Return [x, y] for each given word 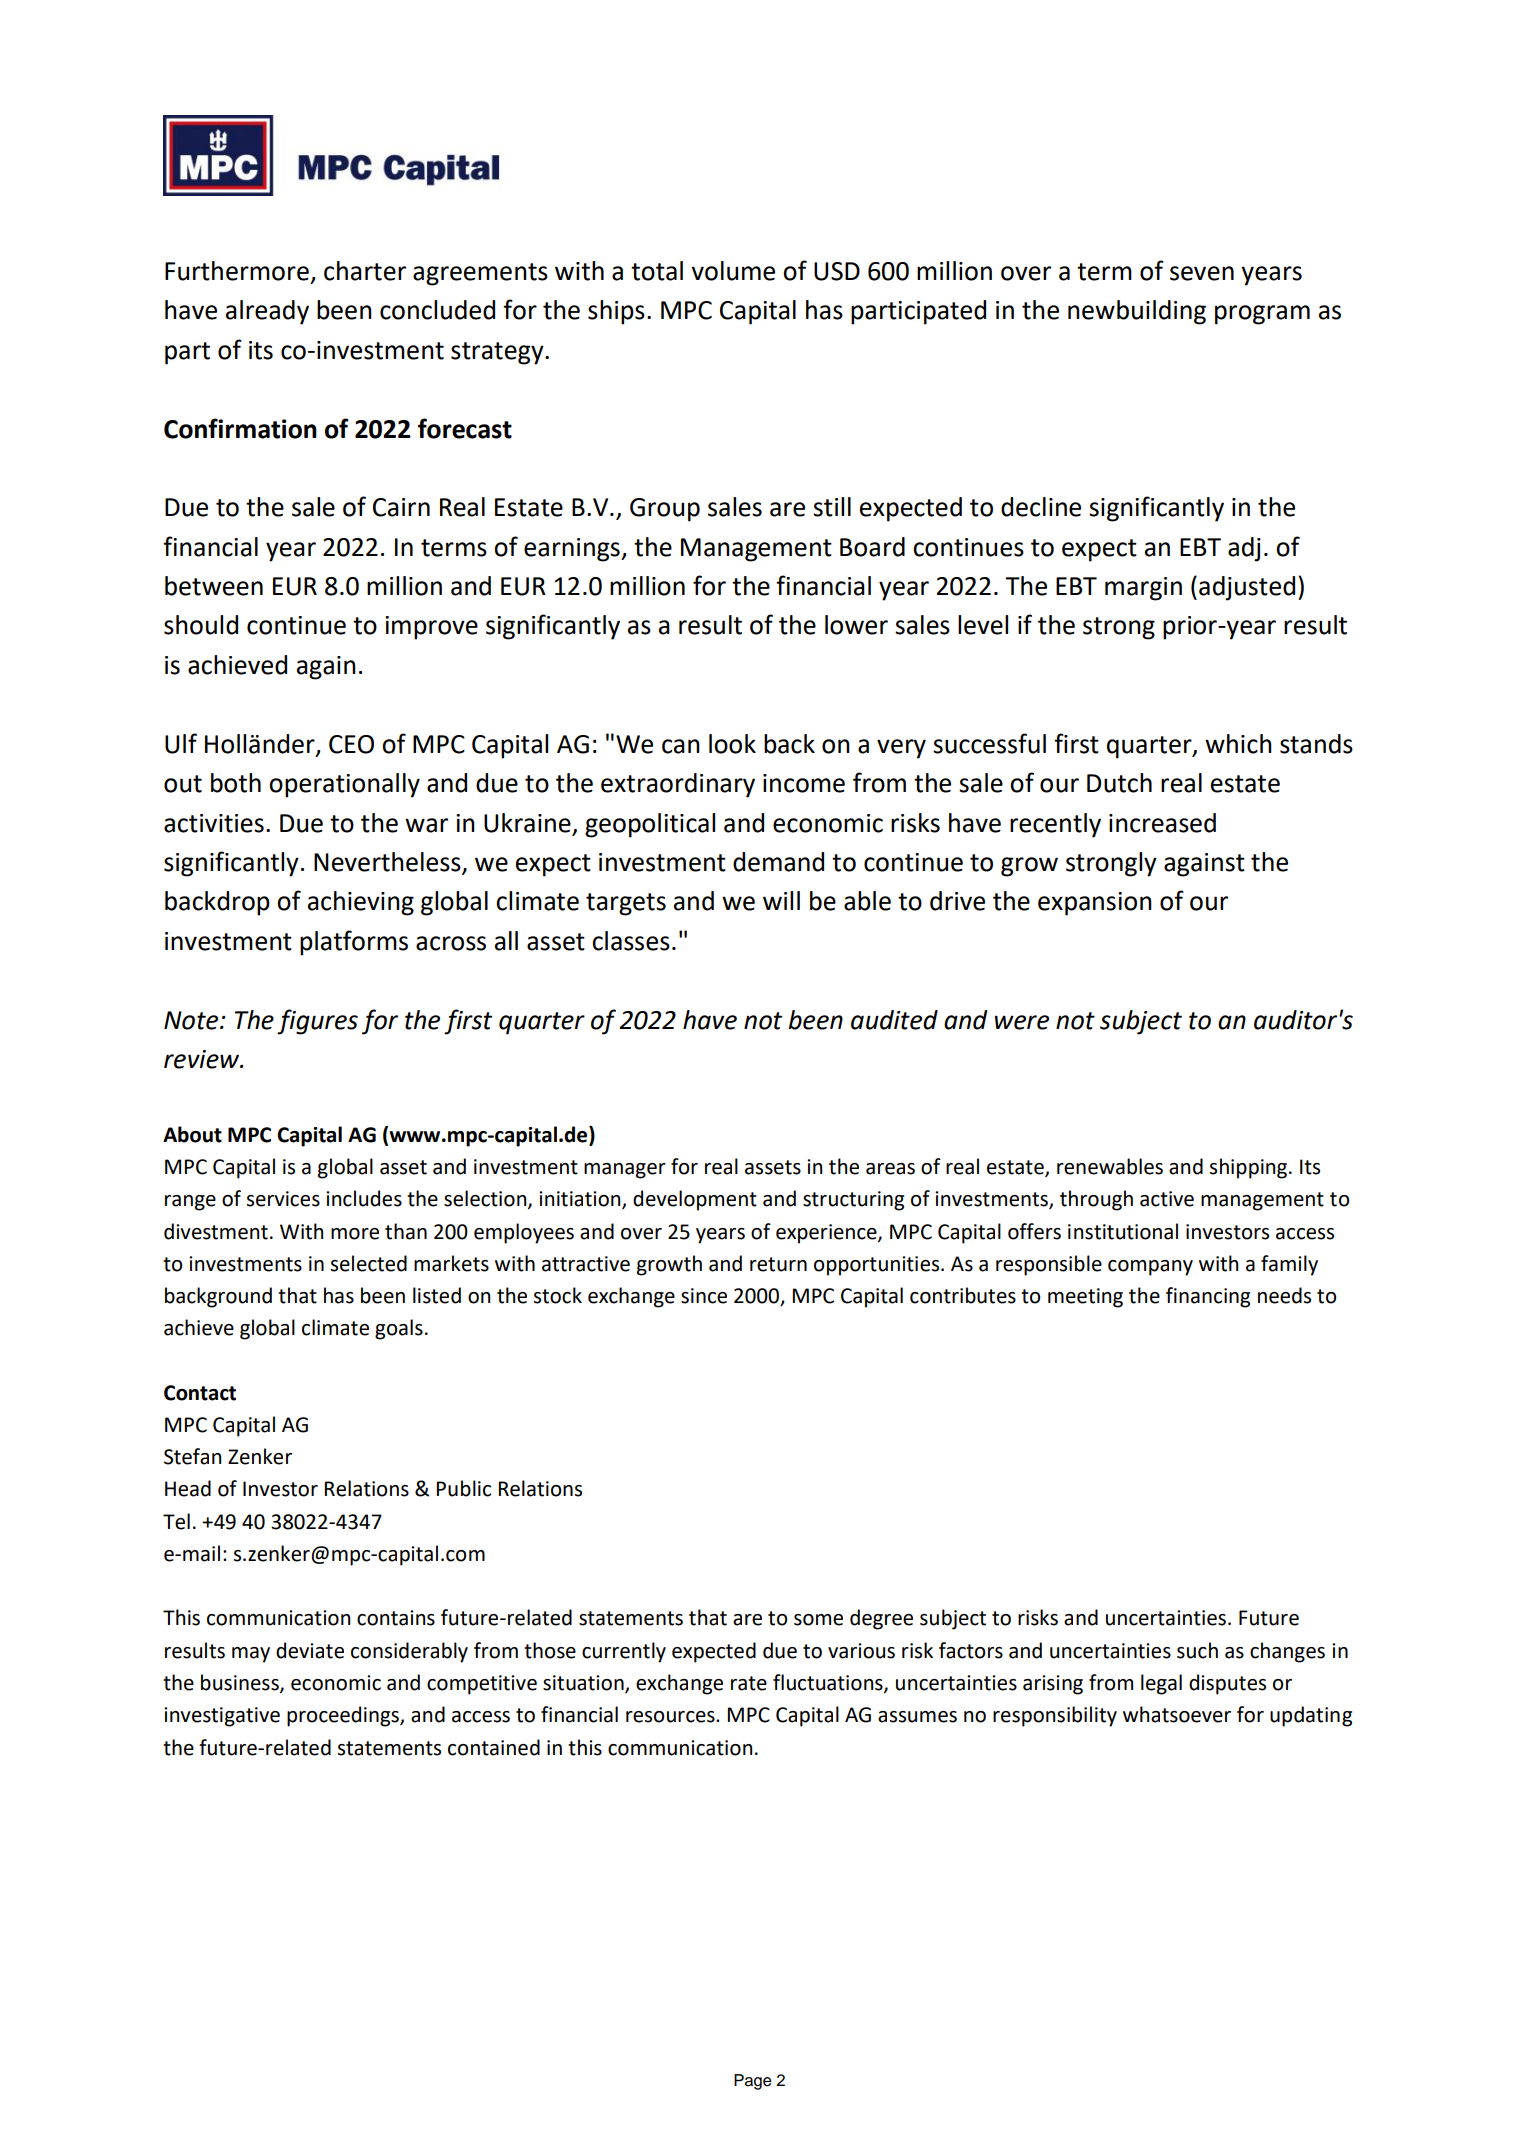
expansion [1095, 904]
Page [753, 2082]
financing [1208, 1297]
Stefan [192, 1456]
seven [1202, 273]
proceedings [344, 1716]
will [781, 900]
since [704, 1296]
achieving [361, 903]
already [267, 312]
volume [733, 271]
